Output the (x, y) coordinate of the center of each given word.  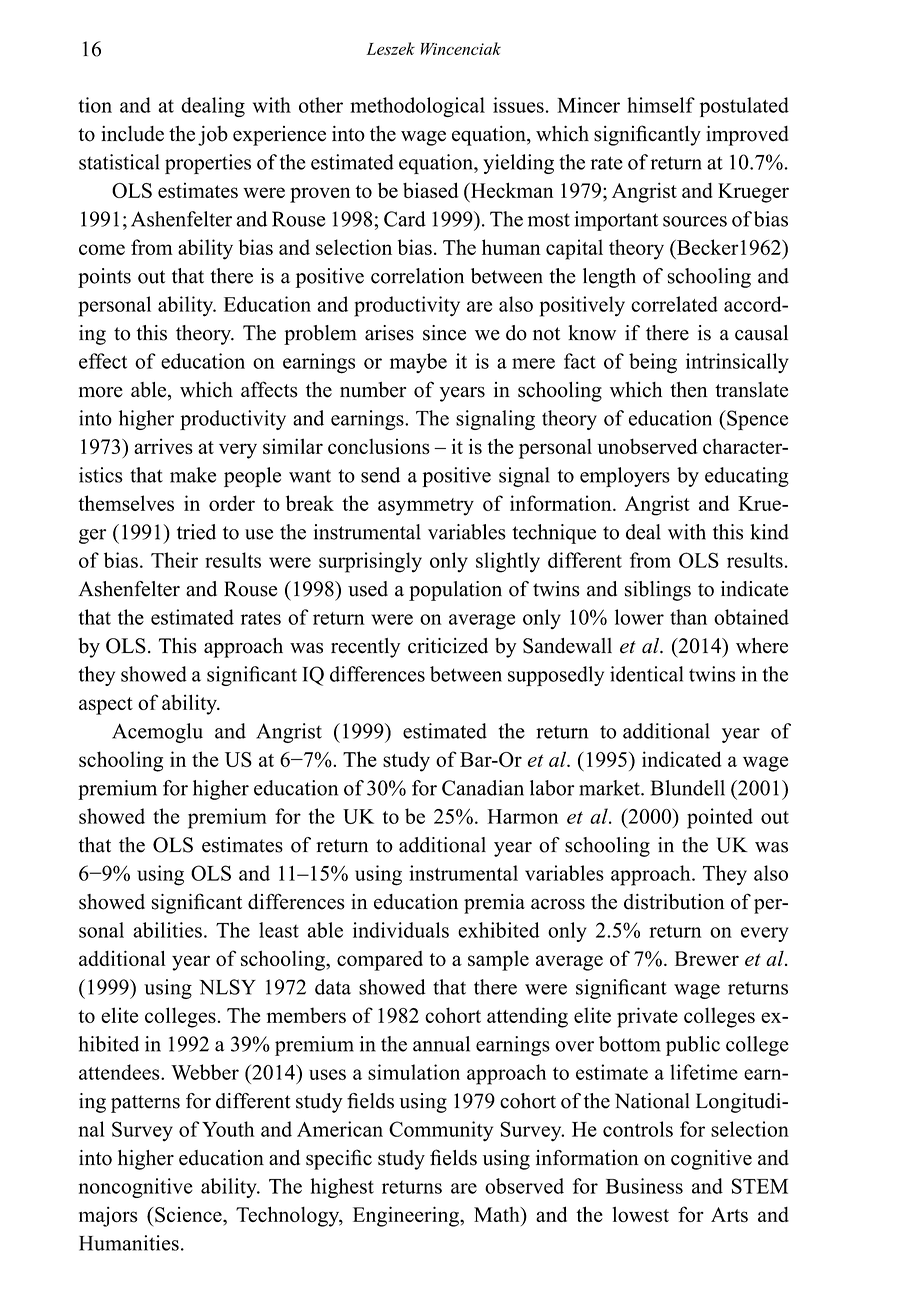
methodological (417, 107)
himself (661, 105)
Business (644, 1186)
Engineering (407, 1216)
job (213, 136)
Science (188, 1215)
